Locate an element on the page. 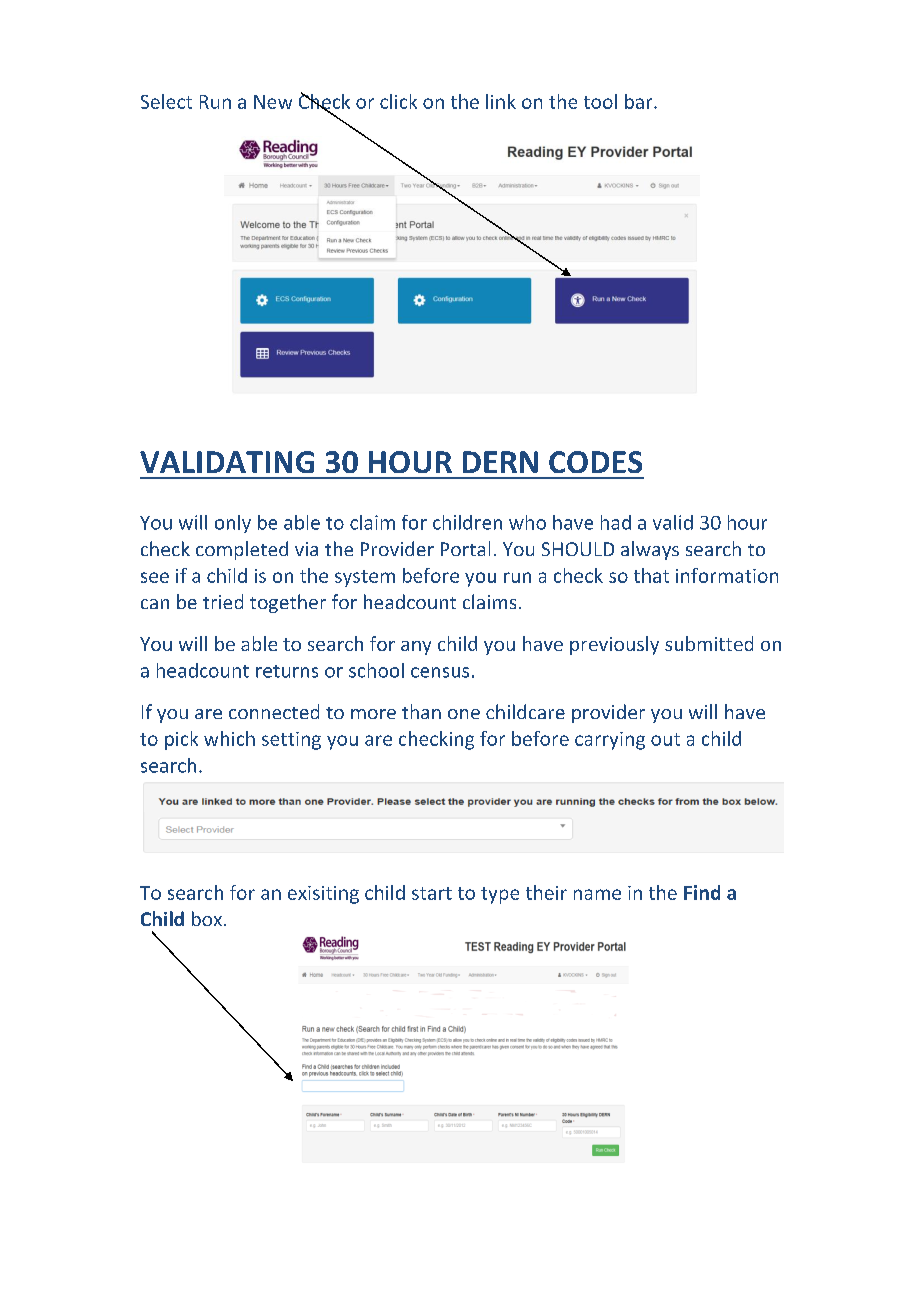 Image resolution: width=924 pixels, height=1308 pixels. bar is located at coordinates (640, 101).
